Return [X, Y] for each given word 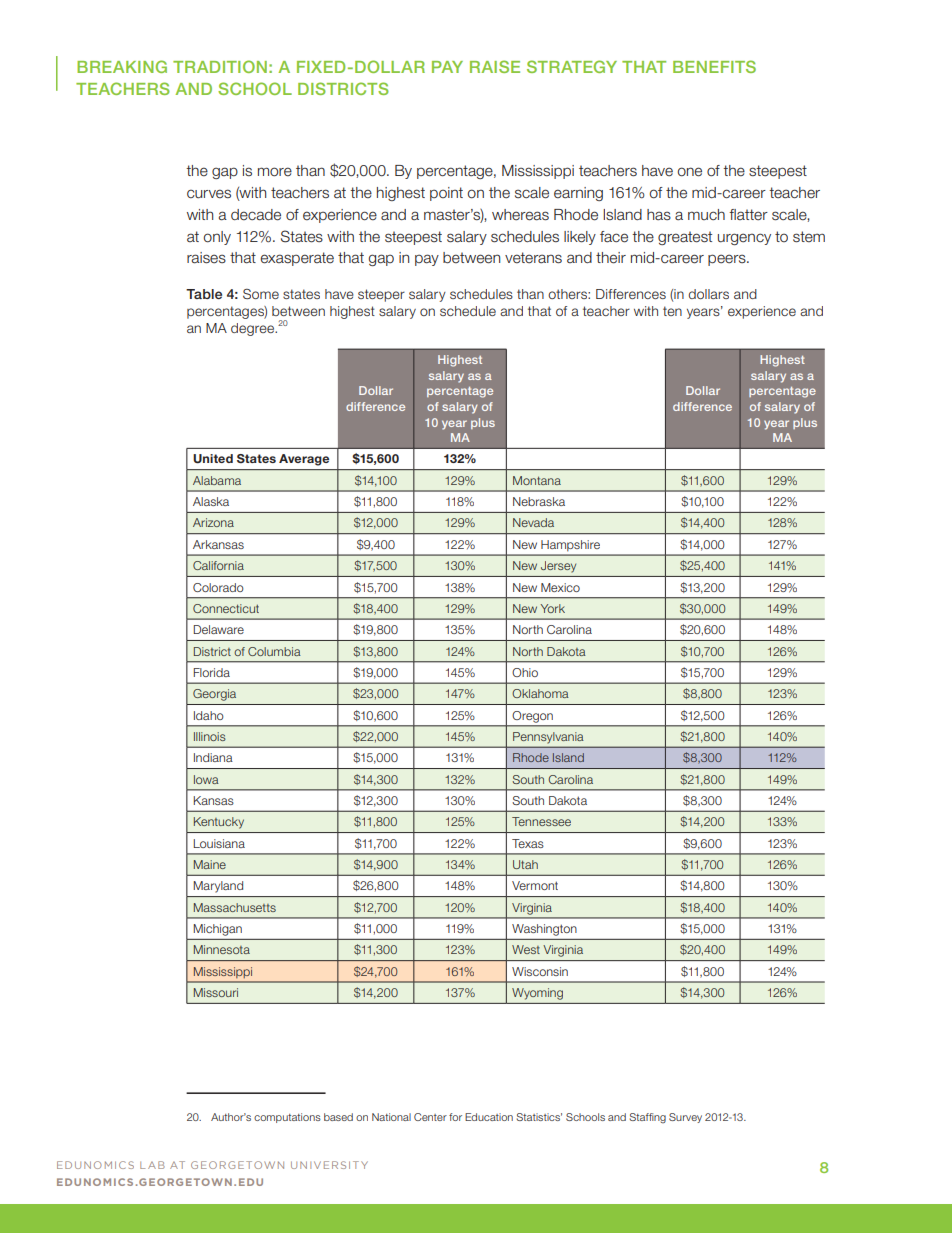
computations [287, 1118]
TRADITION [220, 66]
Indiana [213, 757]
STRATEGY [572, 66]
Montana [537, 480]
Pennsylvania [548, 737]
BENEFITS [714, 66]
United [213, 459]
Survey [685, 1118]
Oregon [533, 717]
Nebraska [539, 501]
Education [489, 1117]
